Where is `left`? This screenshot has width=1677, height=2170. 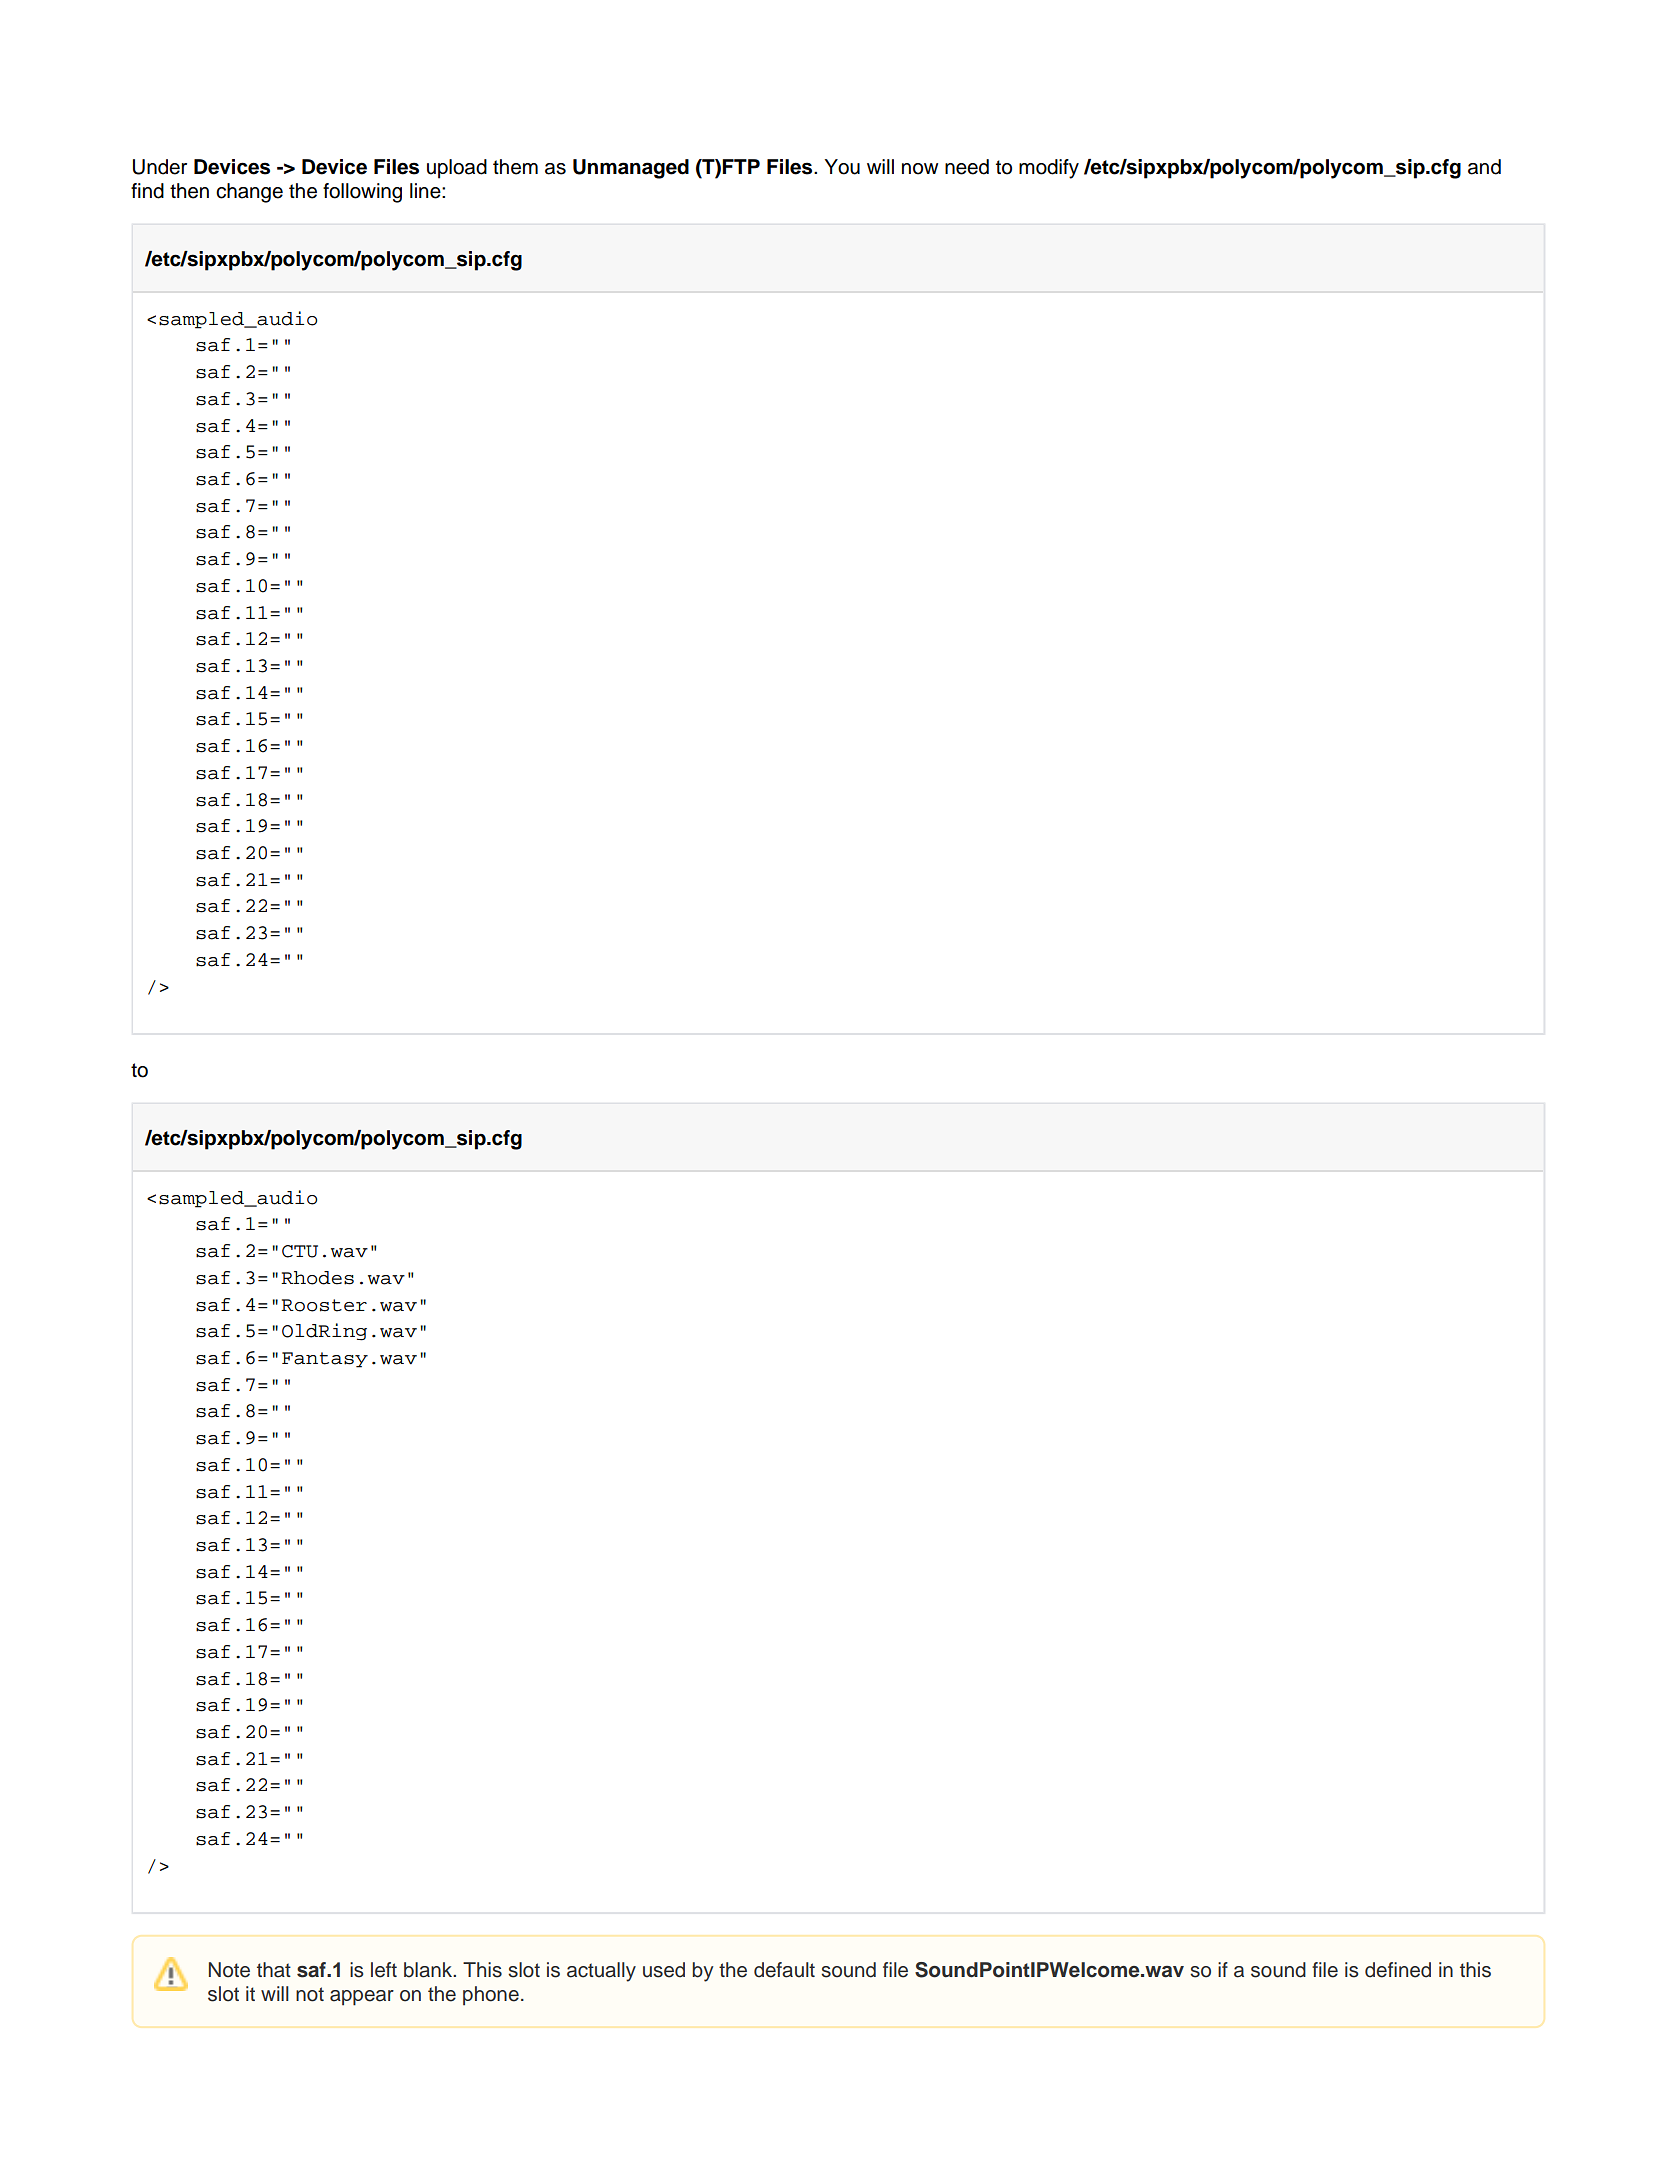 left is located at coordinates (384, 1970).
